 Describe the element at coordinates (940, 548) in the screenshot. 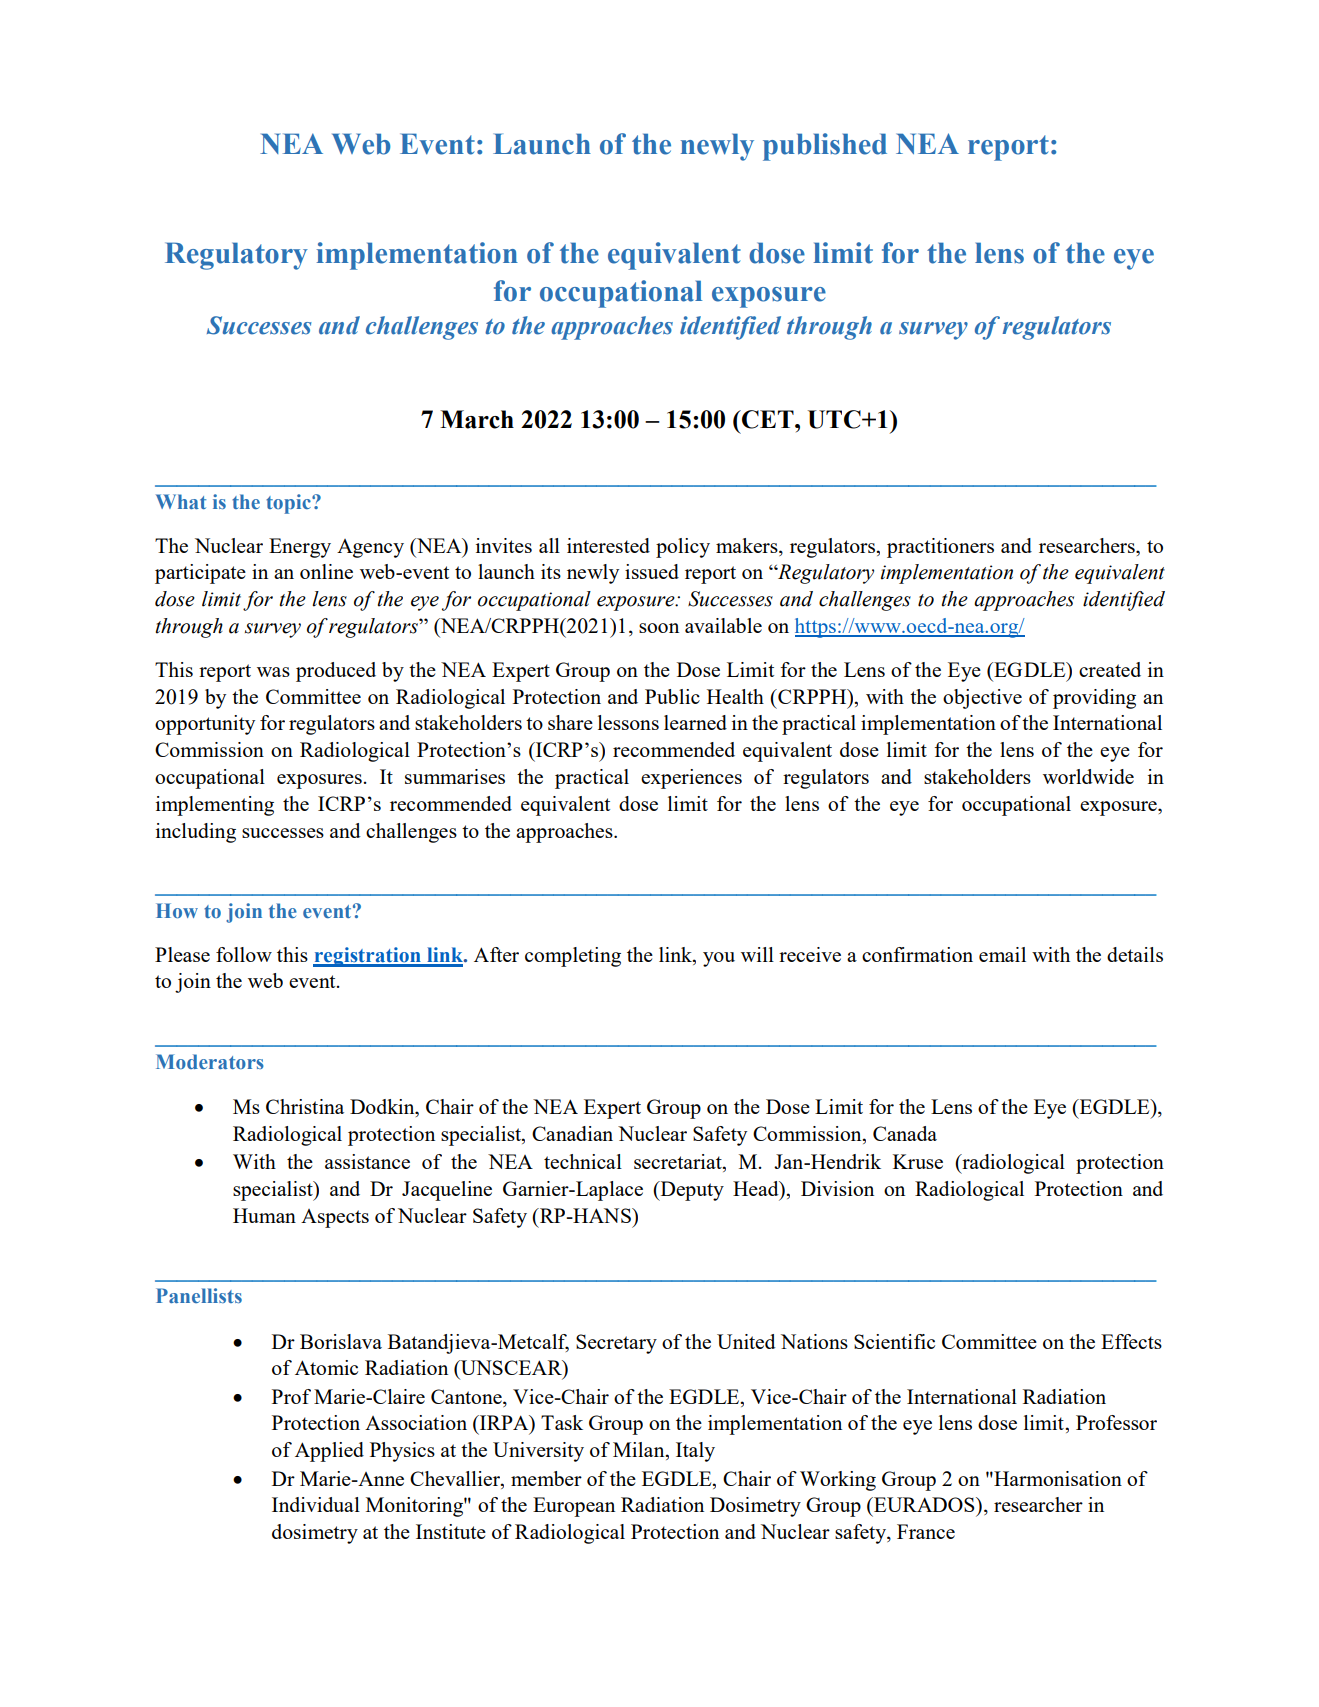

I see `practitioners` at that location.
